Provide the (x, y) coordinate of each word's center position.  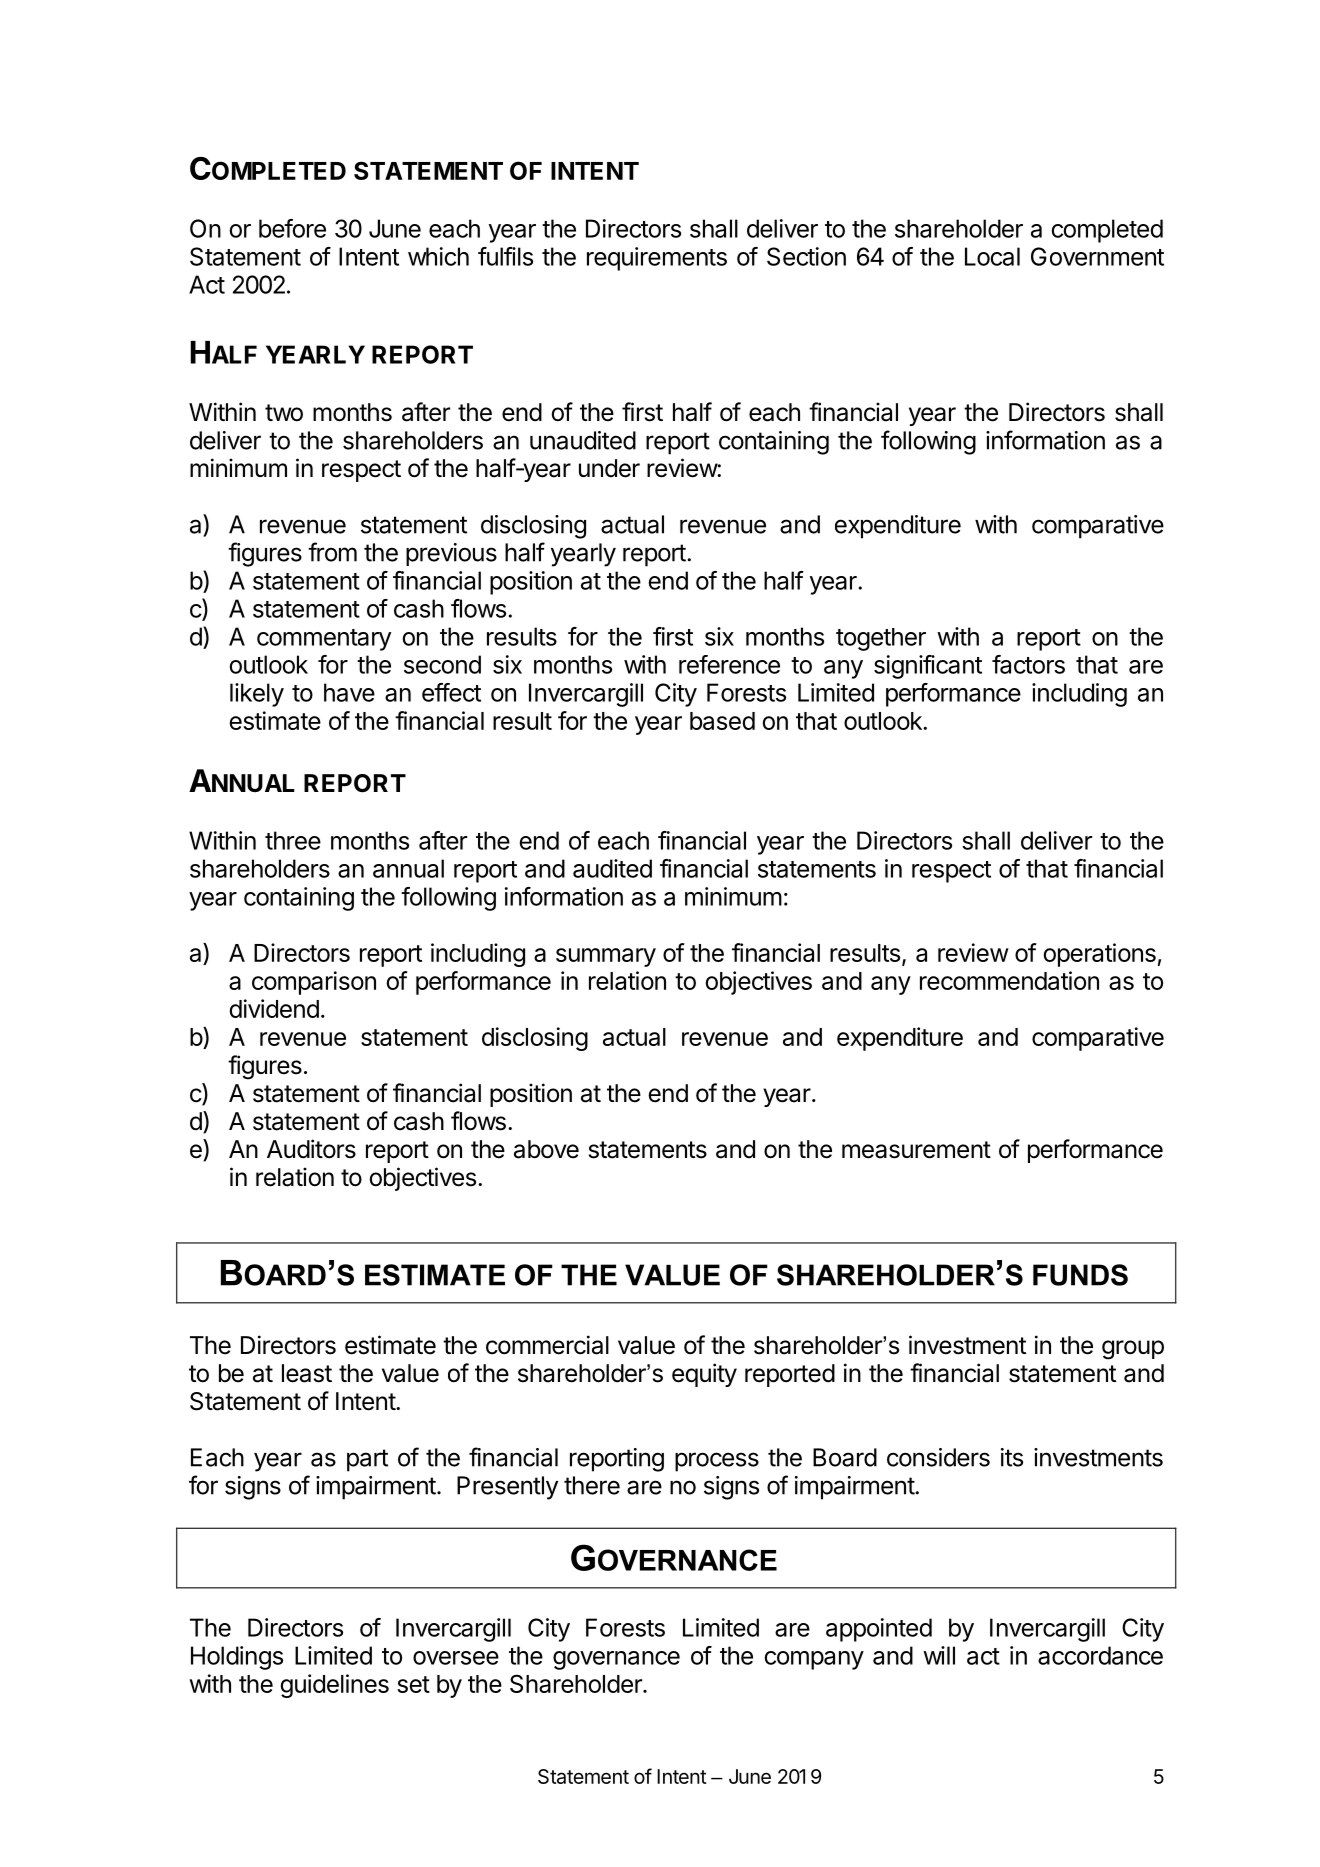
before (292, 228)
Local (992, 256)
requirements (657, 259)
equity (704, 1375)
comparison (314, 983)
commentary (324, 640)
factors (1028, 664)
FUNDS (1080, 1275)
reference (729, 664)
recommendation (1009, 980)
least (307, 1373)
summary (606, 957)
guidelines (335, 1686)
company (814, 1660)
